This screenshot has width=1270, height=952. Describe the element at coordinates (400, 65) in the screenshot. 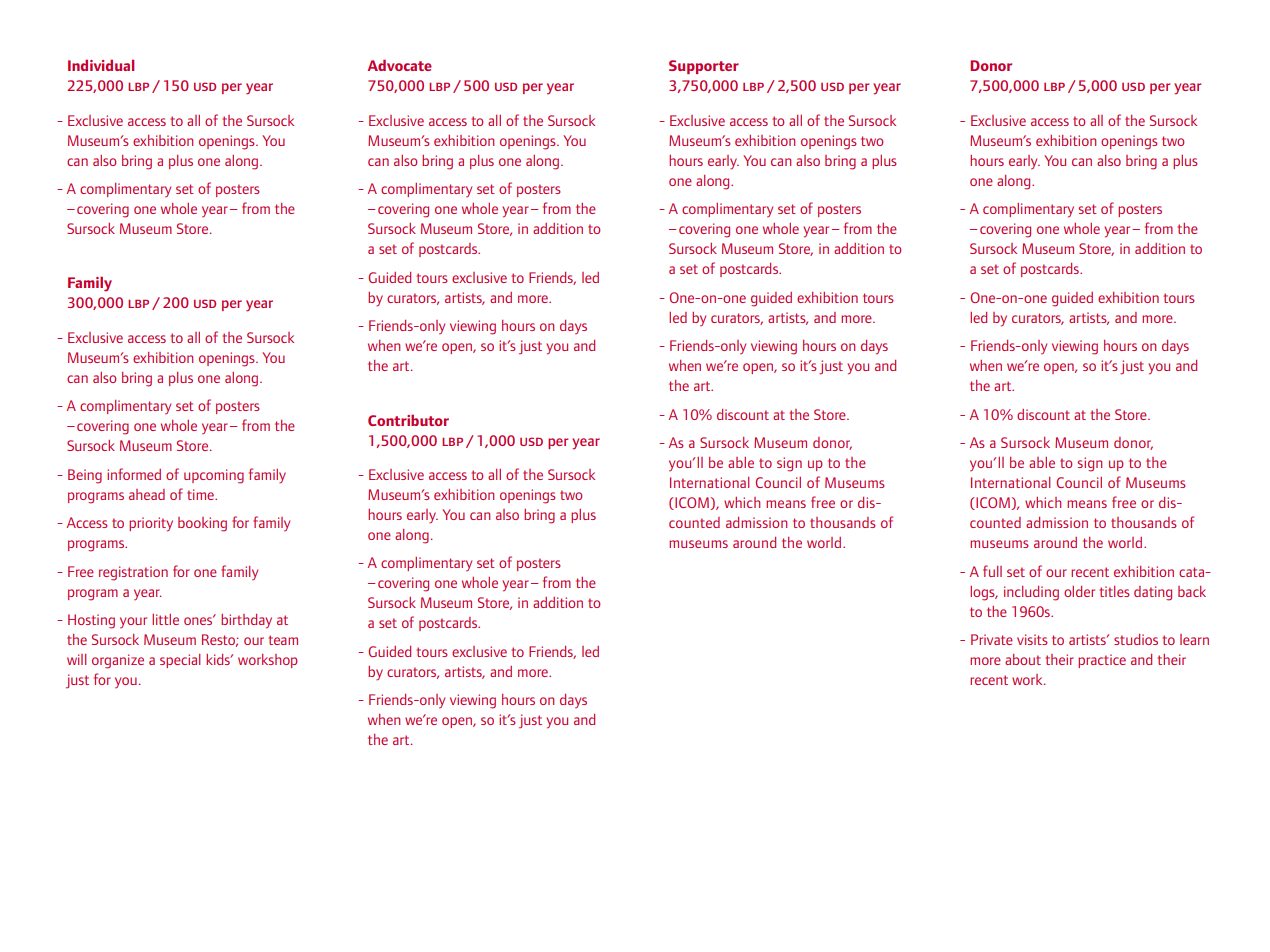

I see `Advocate` at that location.
